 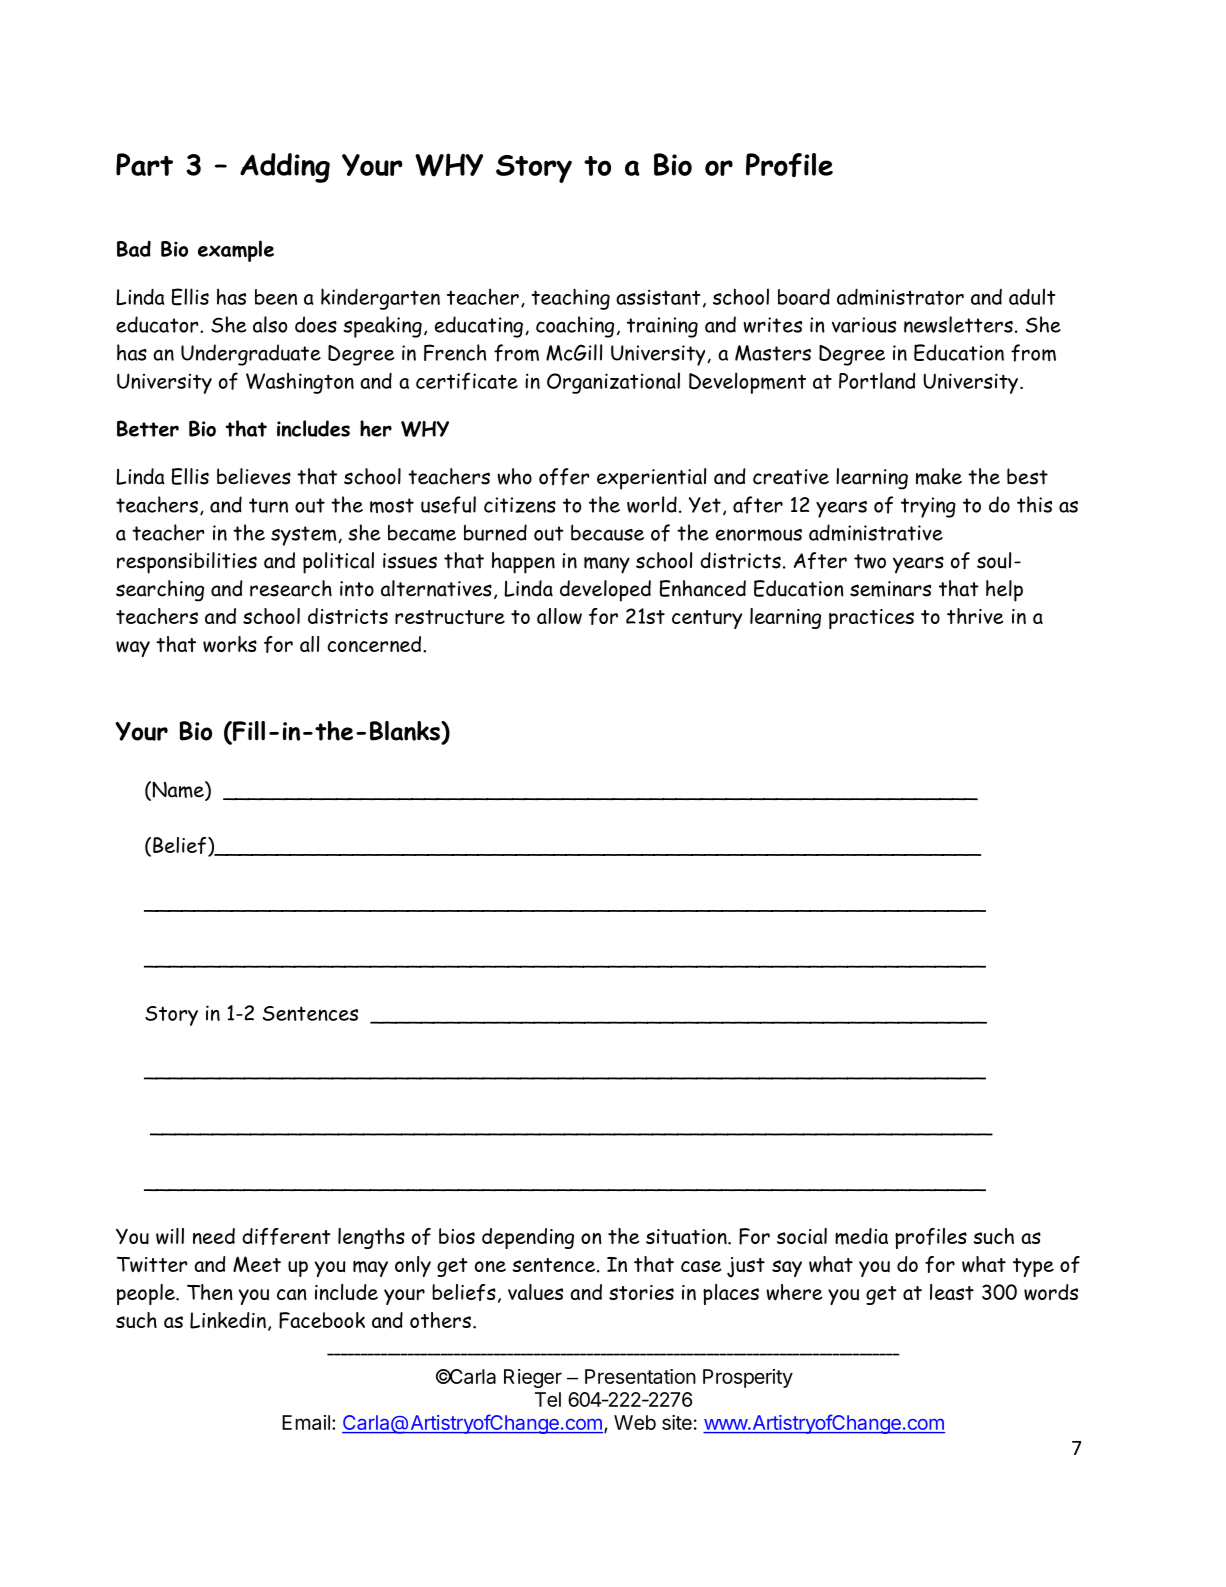 What do you see at coordinates (559, 616) in the document?
I see `allow` at bounding box center [559, 616].
